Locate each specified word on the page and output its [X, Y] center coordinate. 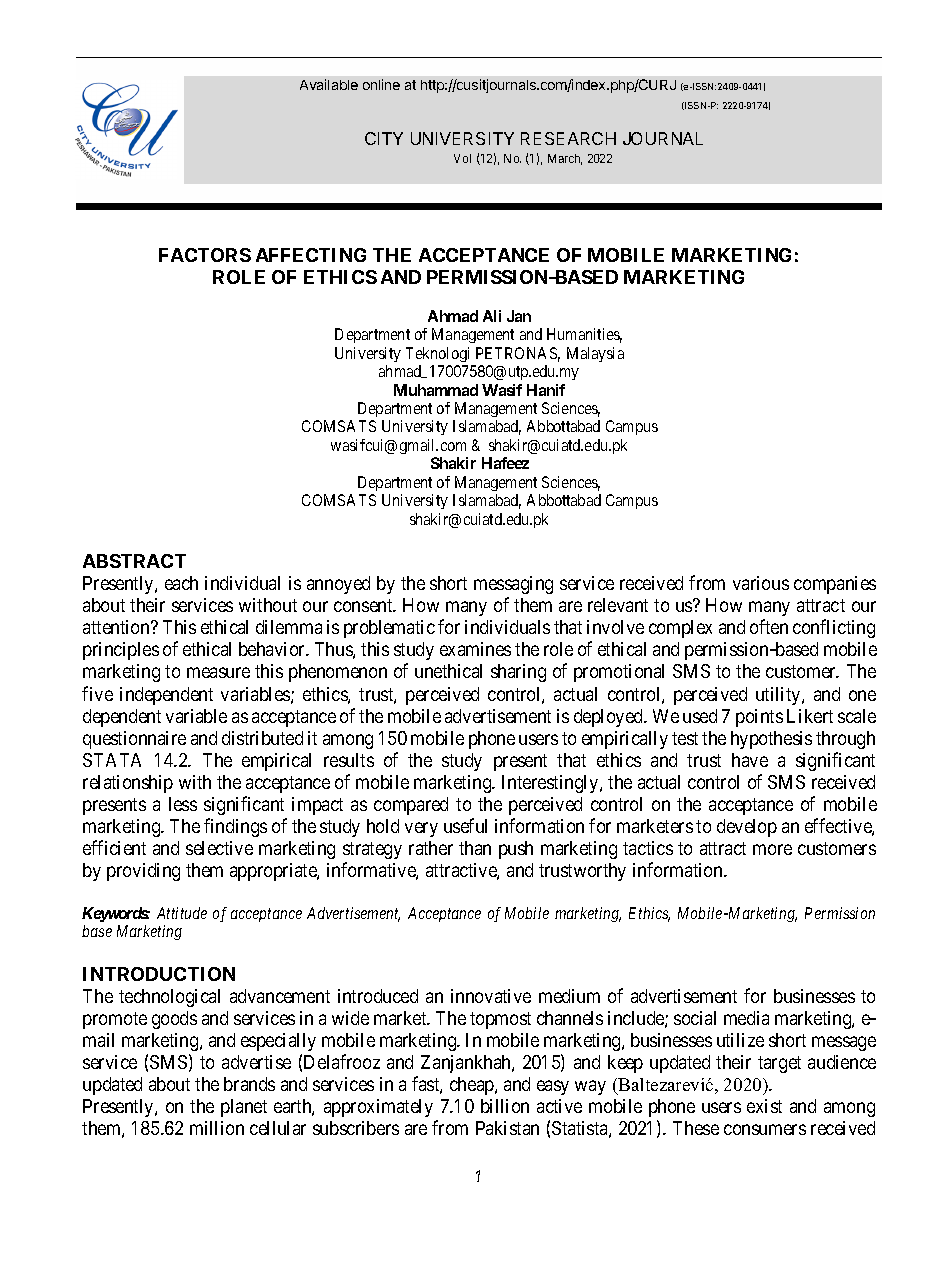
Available [329, 84]
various [761, 583]
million [217, 1128]
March [565, 159]
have [750, 760]
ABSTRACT [134, 561]
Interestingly [551, 784]
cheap [473, 1086]
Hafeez [505, 463]
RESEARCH [568, 138]
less [183, 804]
